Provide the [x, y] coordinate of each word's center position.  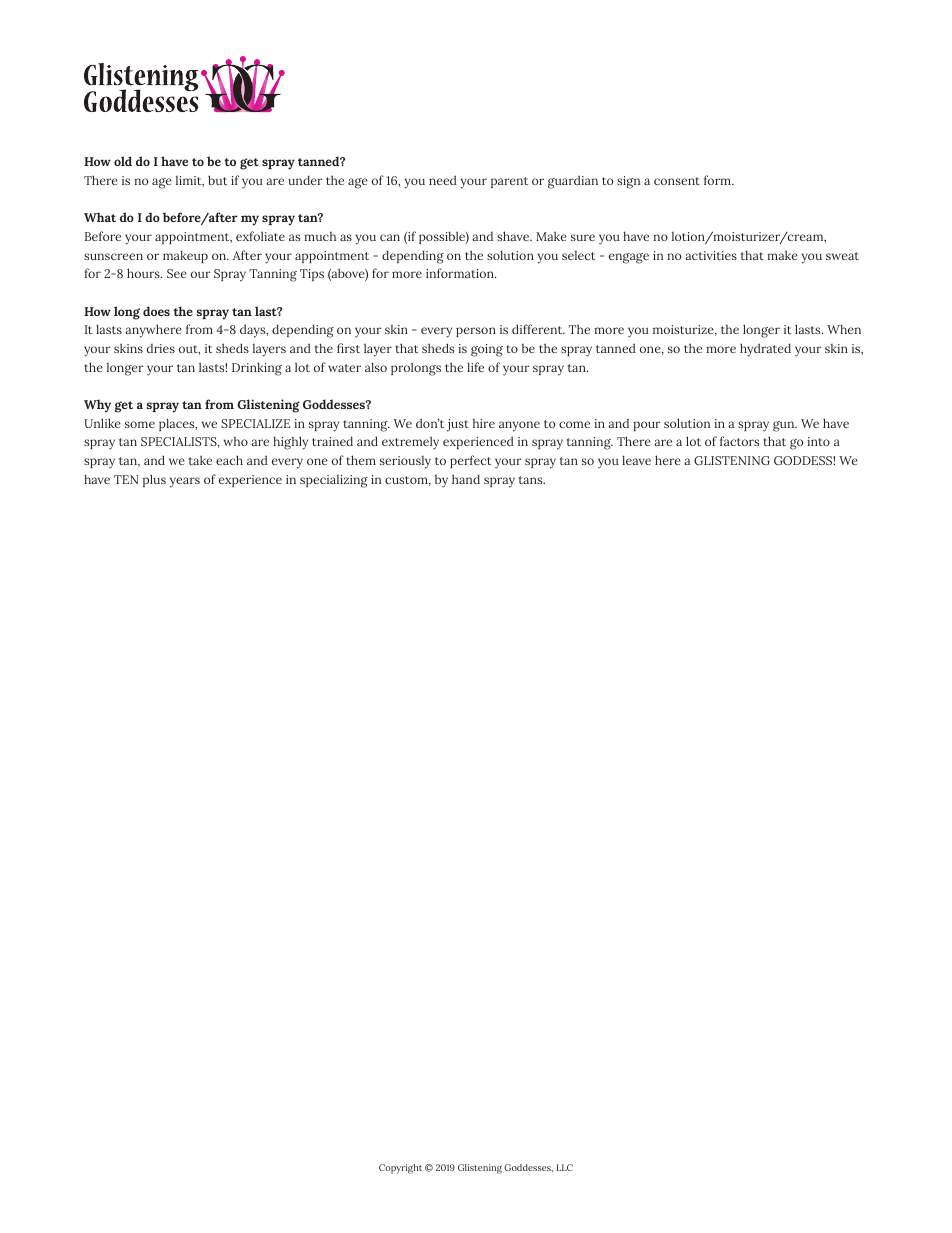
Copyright [400, 1169]
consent [677, 181]
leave [636, 460]
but [217, 180]
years [185, 482]
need [443, 180]
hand [466, 479]
